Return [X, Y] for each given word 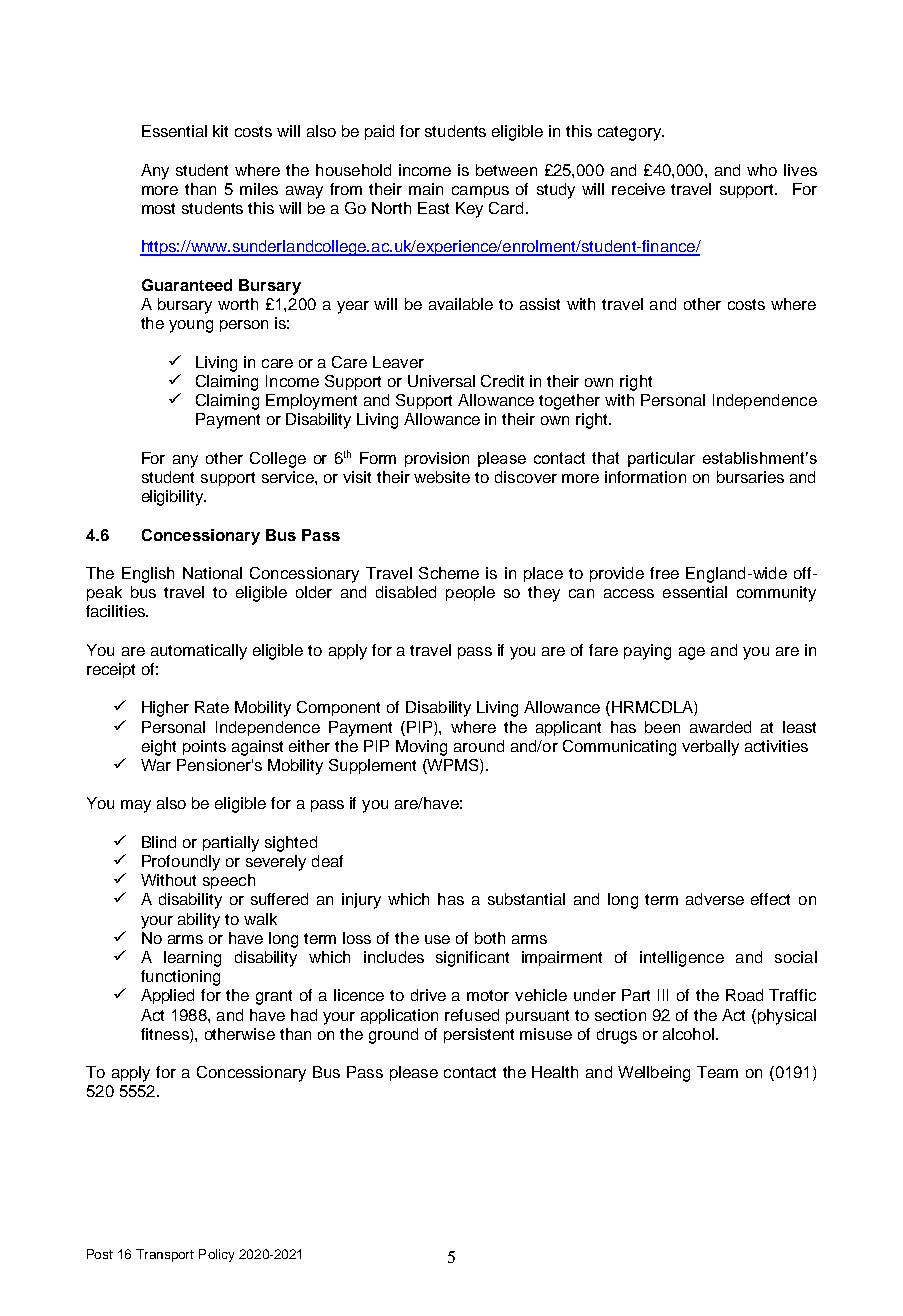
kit [220, 131]
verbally [710, 748]
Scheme [449, 573]
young [191, 326]
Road [744, 995]
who [762, 170]
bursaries [750, 477]
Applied [167, 996]
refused [472, 1015]
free [664, 573]
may [136, 806]
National [212, 573]
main [426, 189]
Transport [165, 1255]
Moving [421, 748]
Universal [441, 381]
